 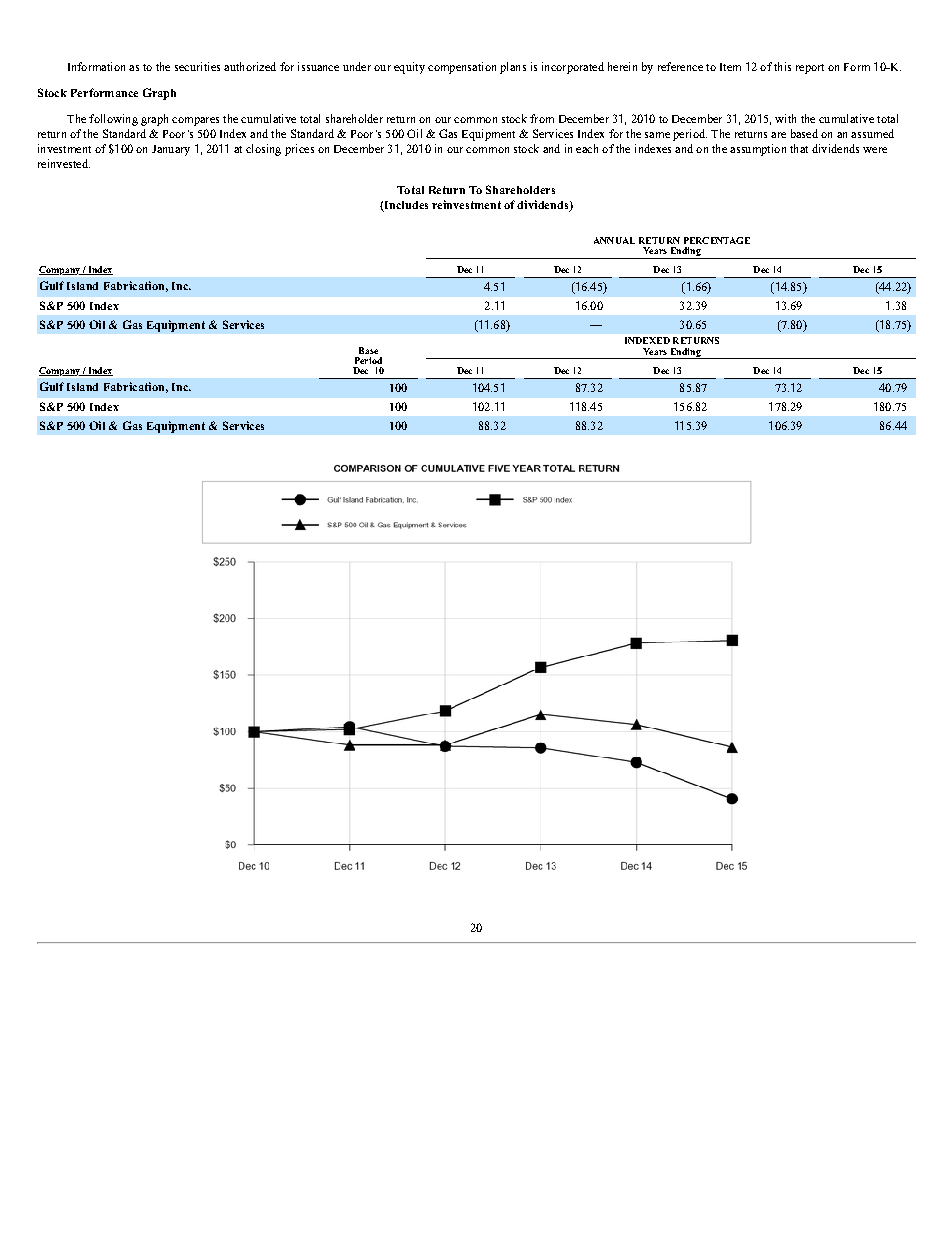 What do you see at coordinates (875, 150) in the screenshot?
I see `were` at bounding box center [875, 150].
